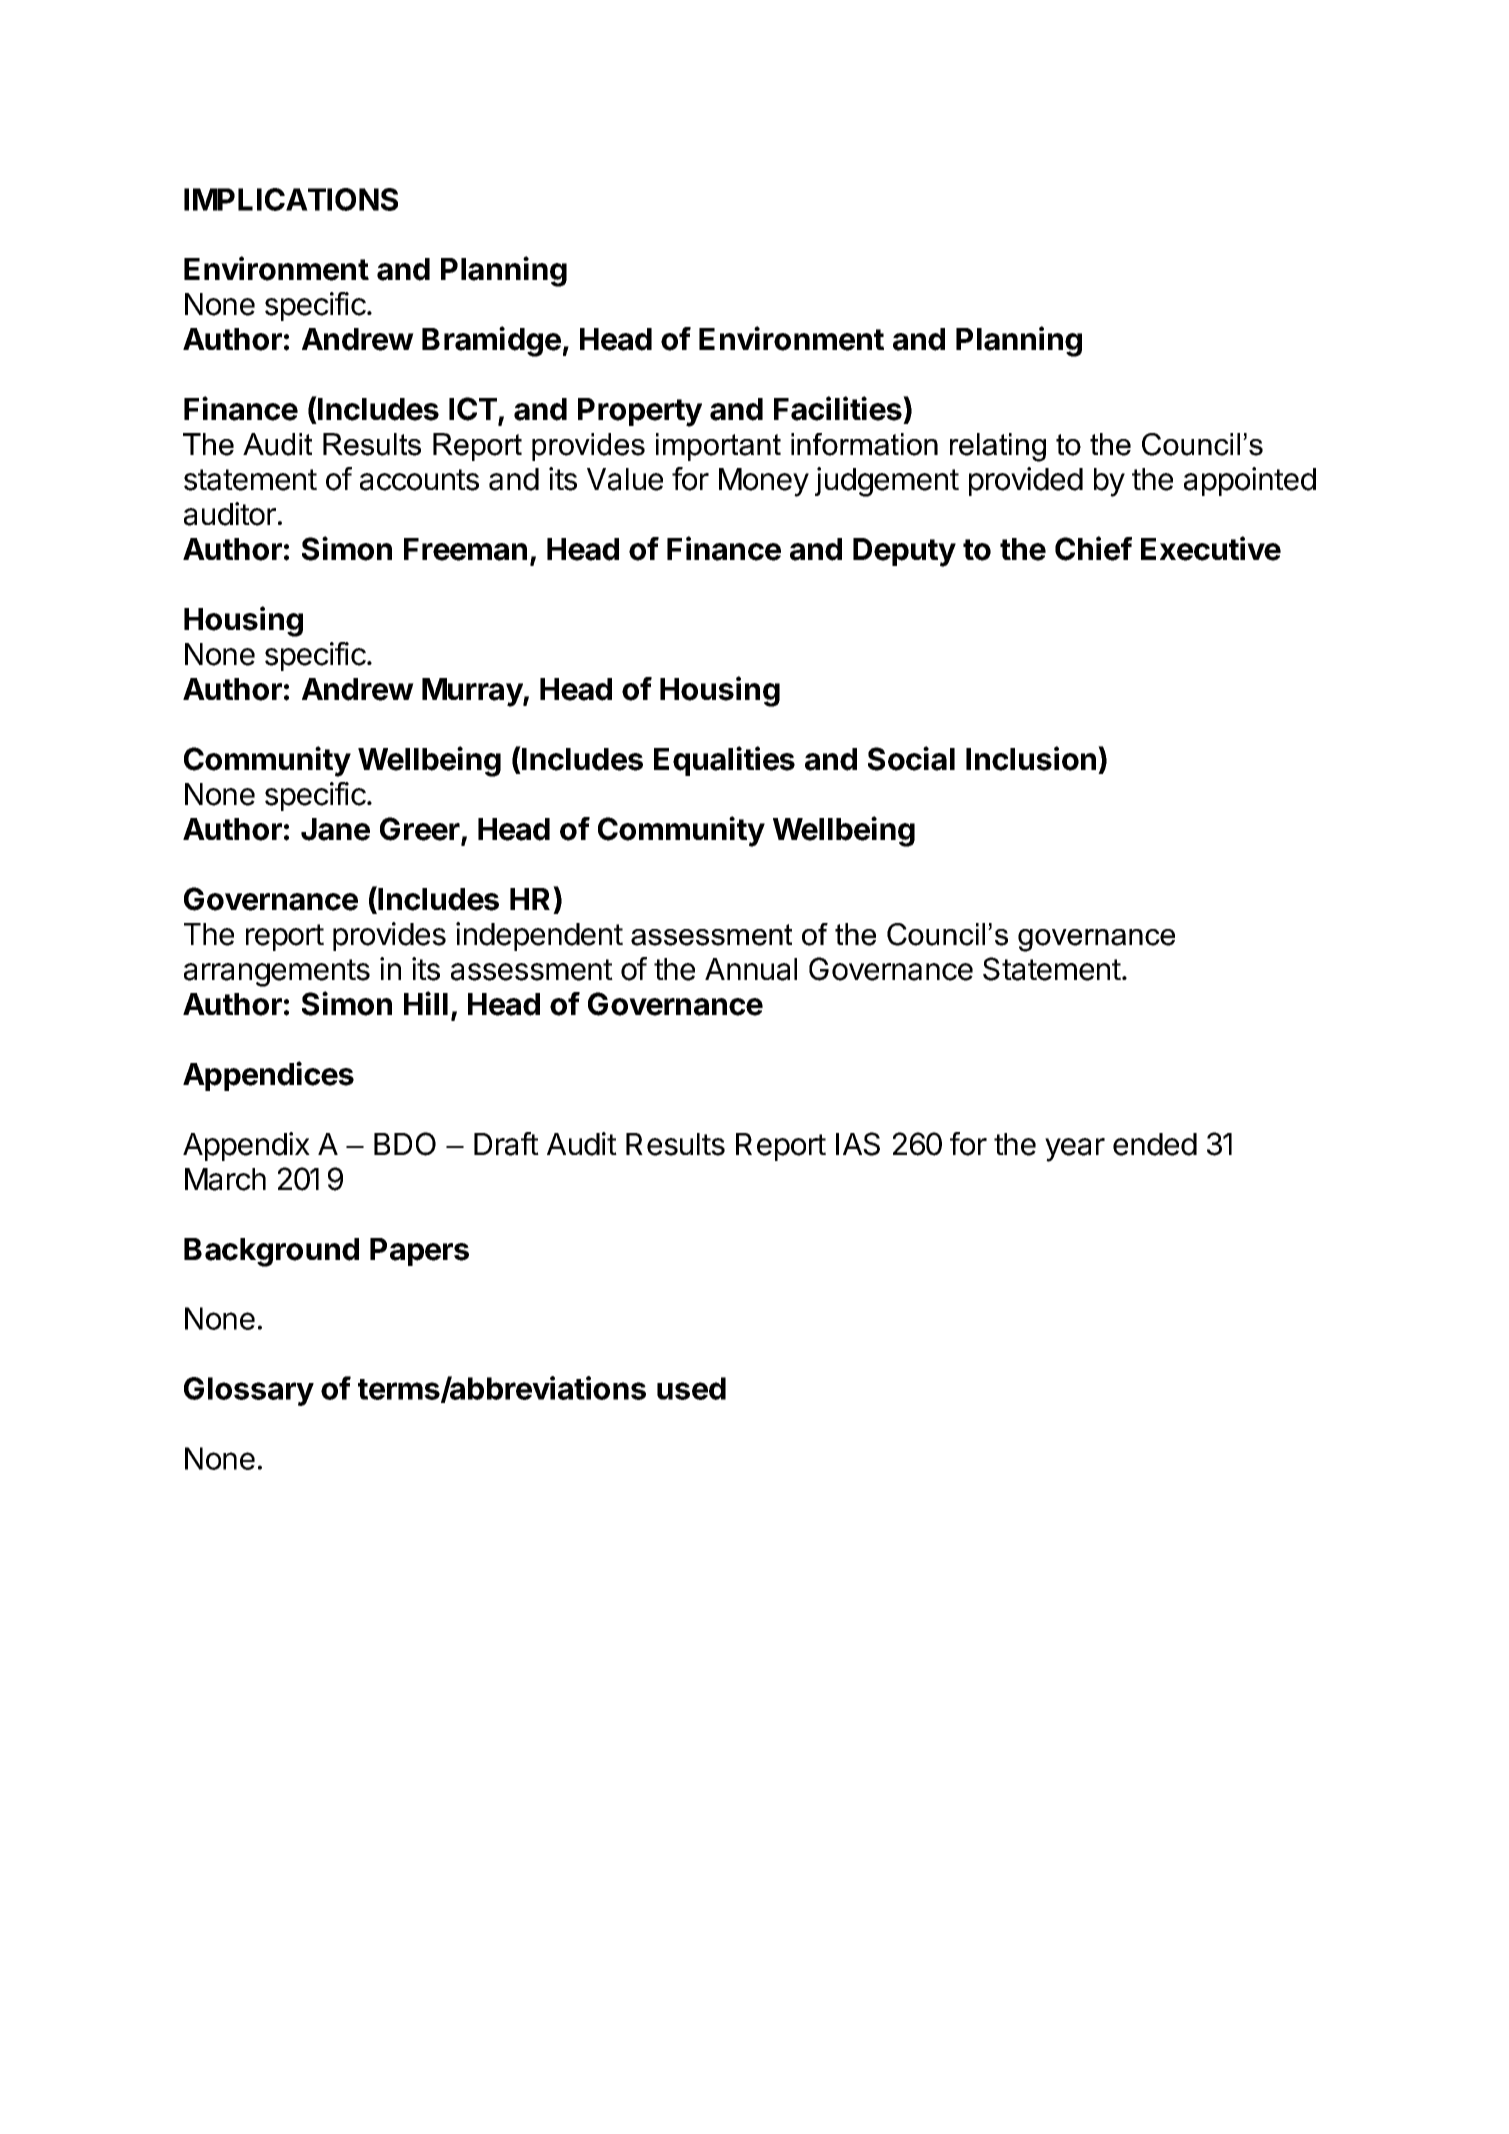  What do you see at coordinates (291, 199) in the screenshot?
I see `IMPLICATIONS` at bounding box center [291, 199].
